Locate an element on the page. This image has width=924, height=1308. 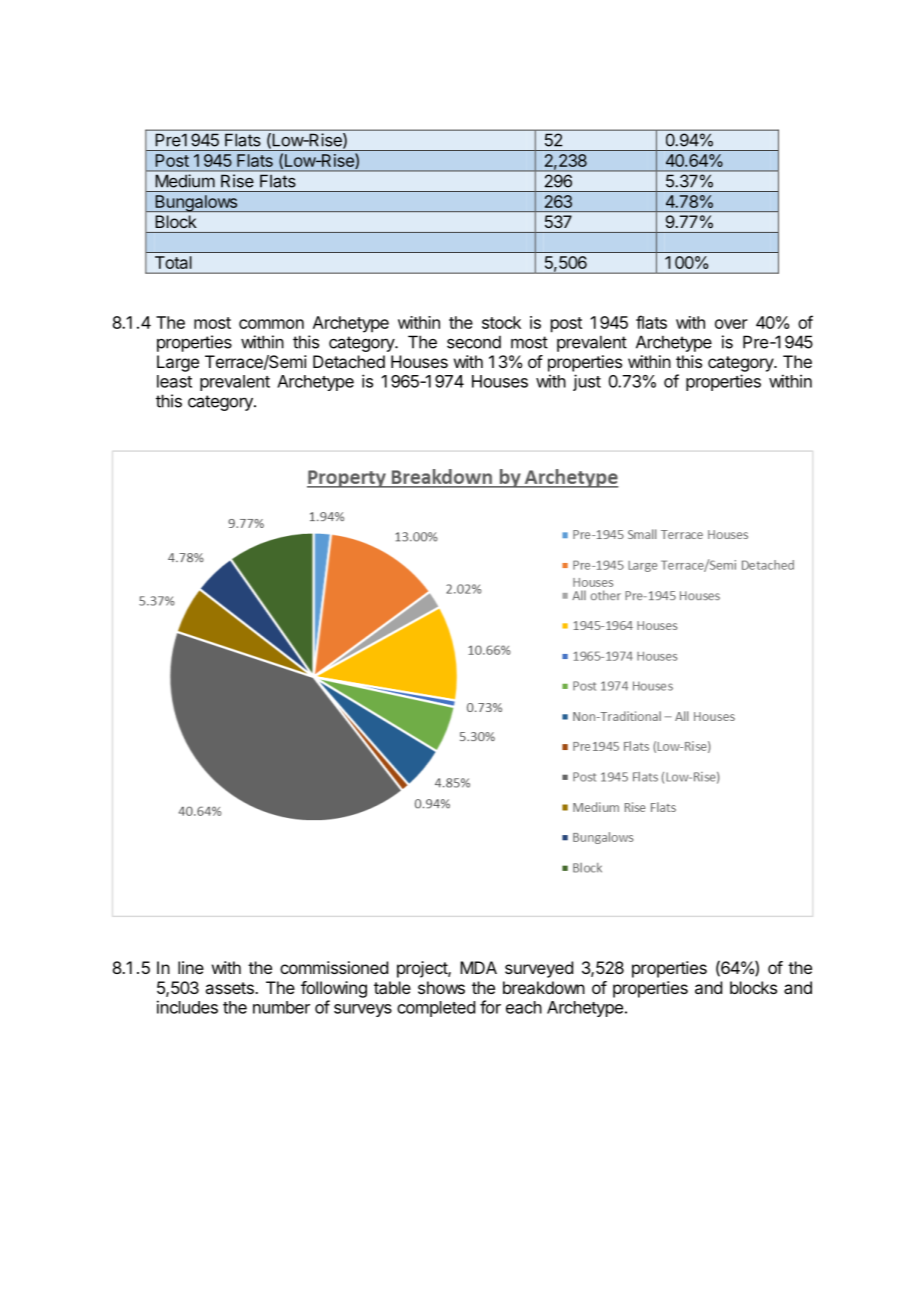
assets is located at coordinates (230, 988).
